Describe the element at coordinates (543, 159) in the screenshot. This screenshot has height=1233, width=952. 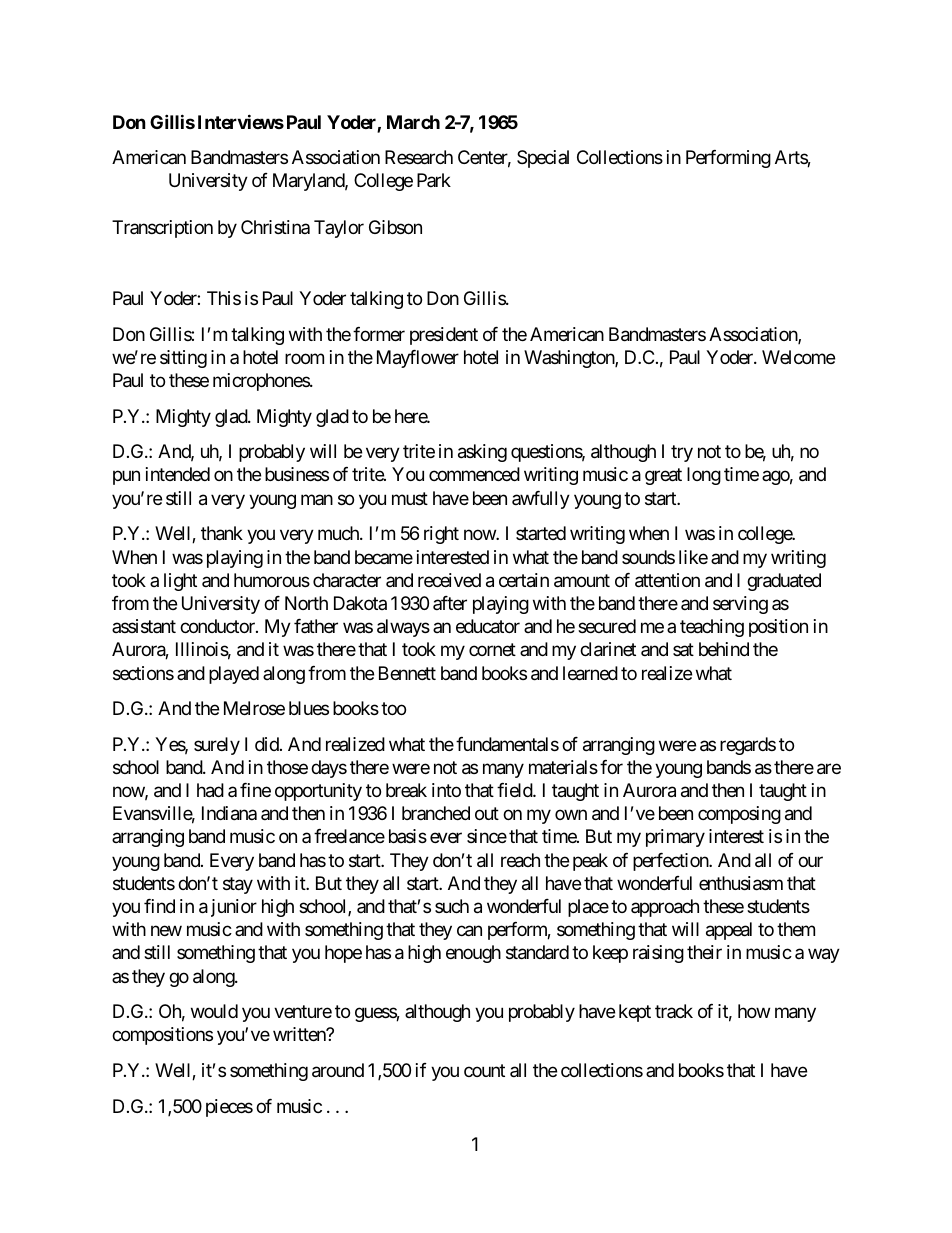
I see `Special` at that location.
